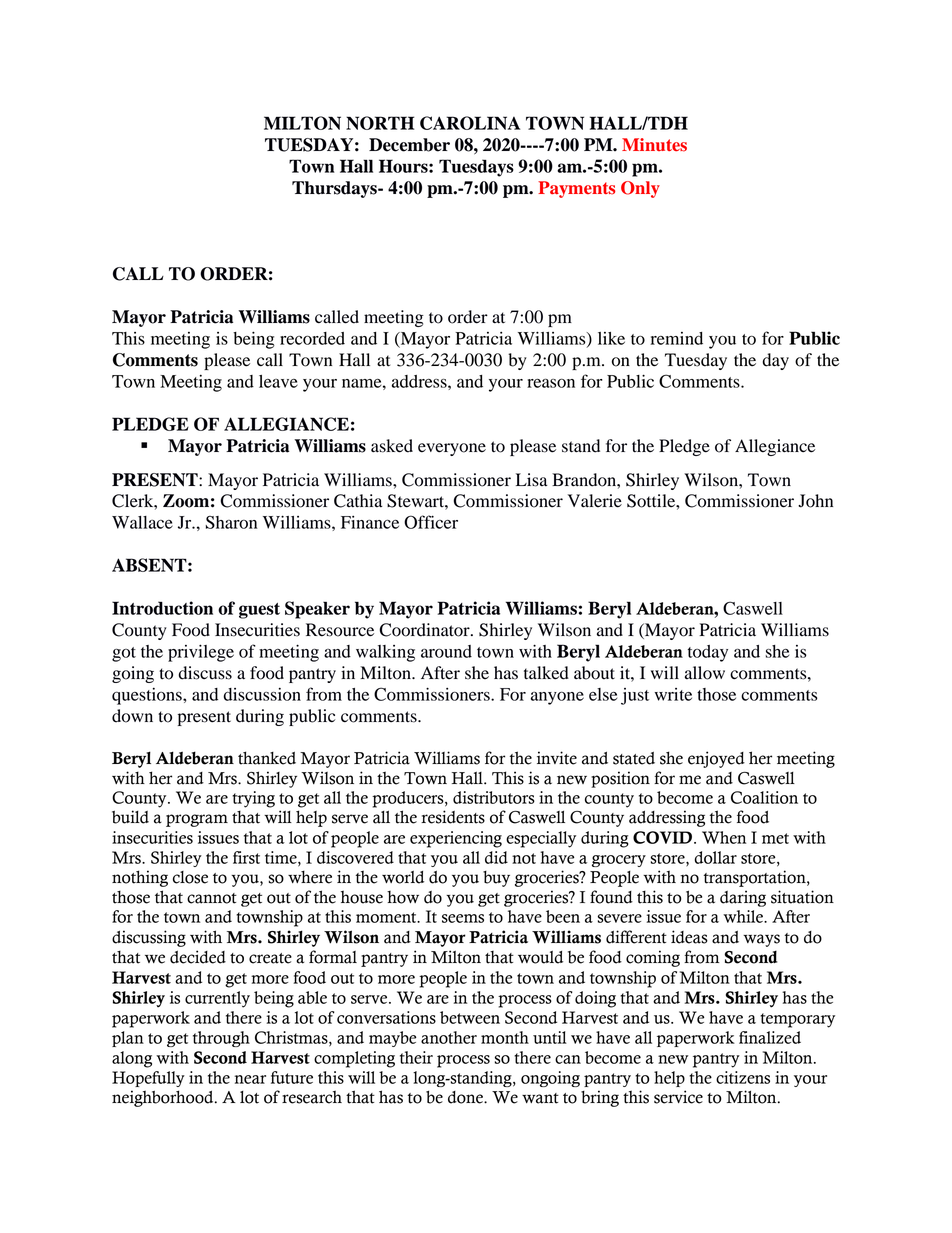 The height and width of the screenshot is (1233, 952). Describe the element at coordinates (267, 758) in the screenshot. I see `thanked` at that location.
